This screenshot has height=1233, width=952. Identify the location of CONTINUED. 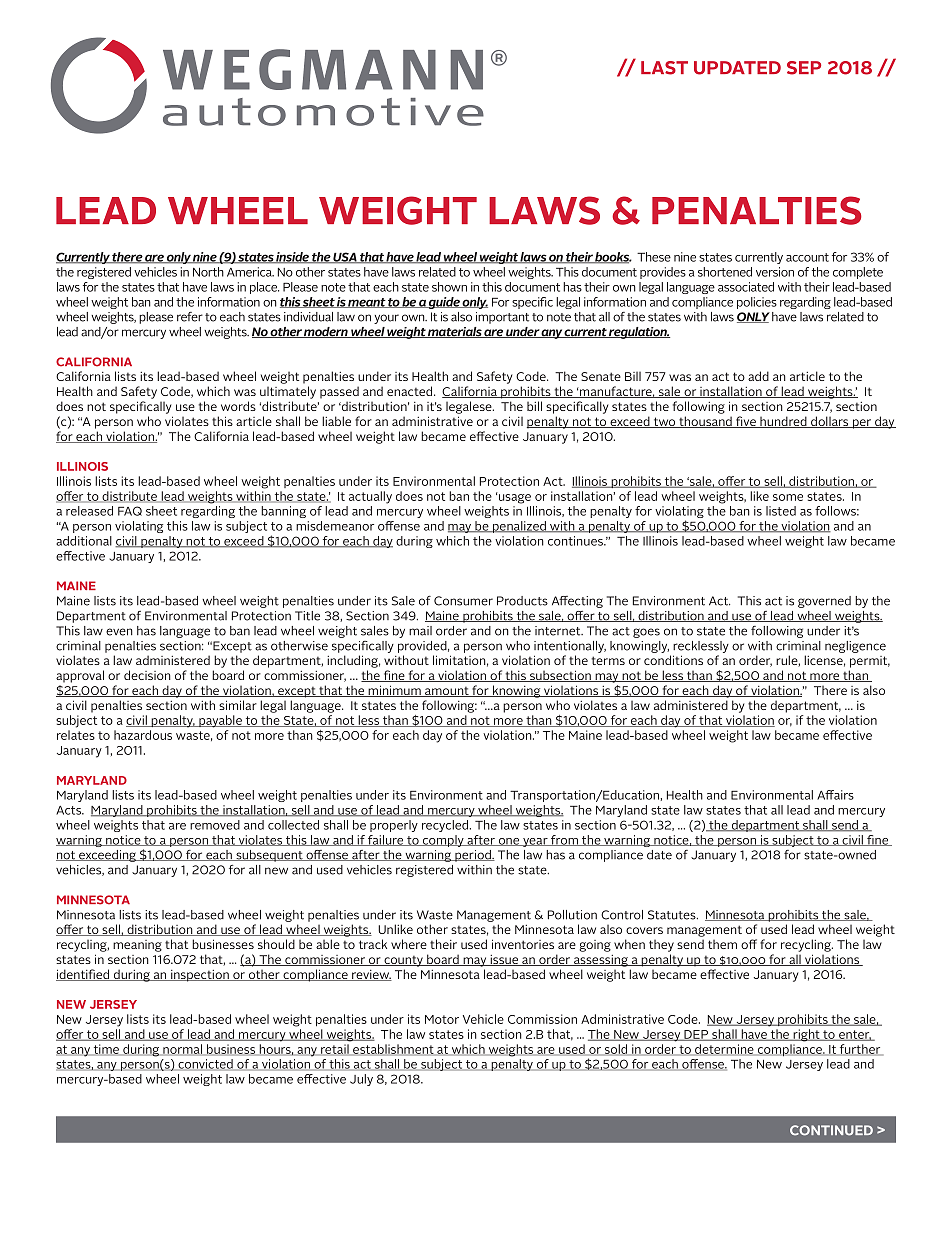
(831, 1130).
